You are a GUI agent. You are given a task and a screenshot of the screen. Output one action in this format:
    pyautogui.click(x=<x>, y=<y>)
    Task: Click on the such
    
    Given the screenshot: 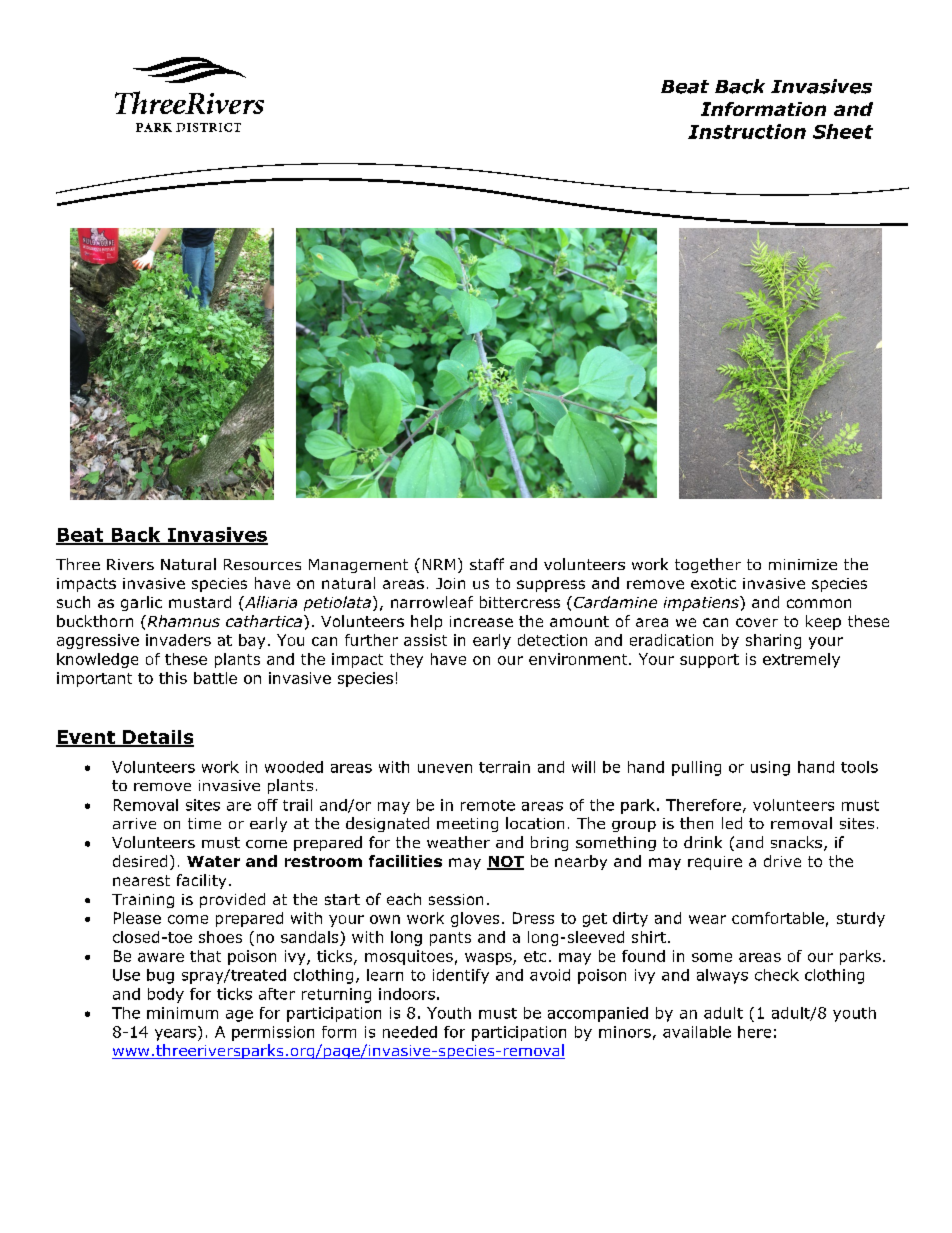 What is the action you would take?
    pyautogui.click(x=73, y=602)
